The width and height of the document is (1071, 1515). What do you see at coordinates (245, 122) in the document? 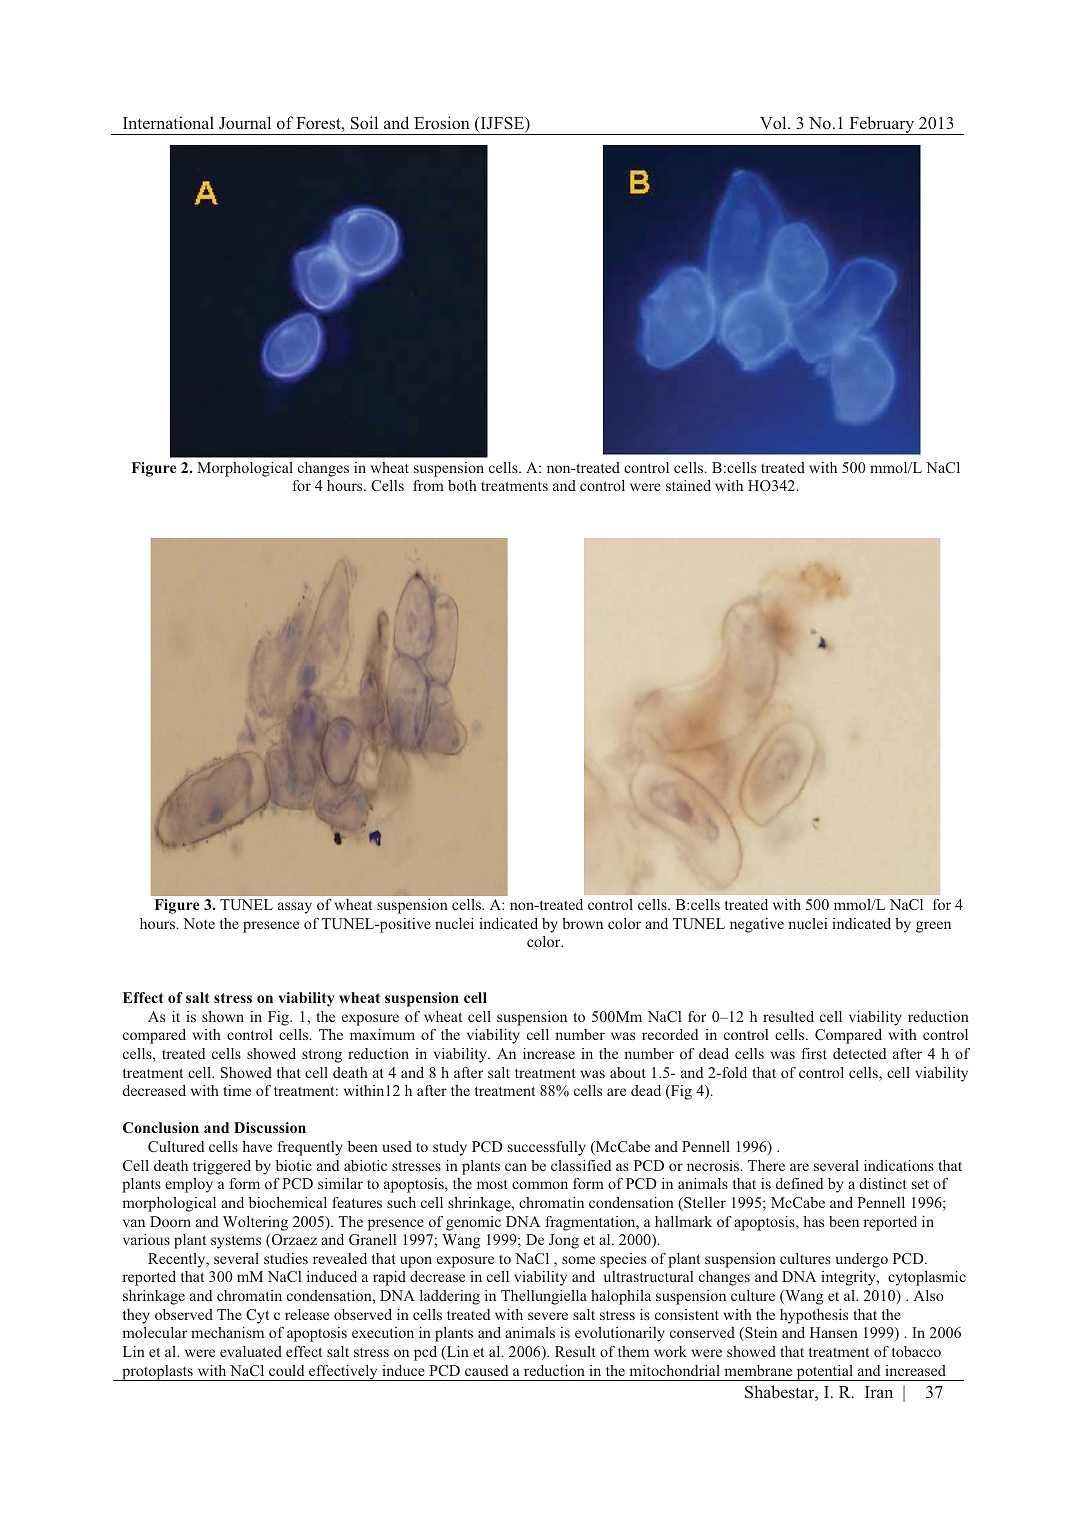
I see `Journal` at bounding box center [245, 122].
